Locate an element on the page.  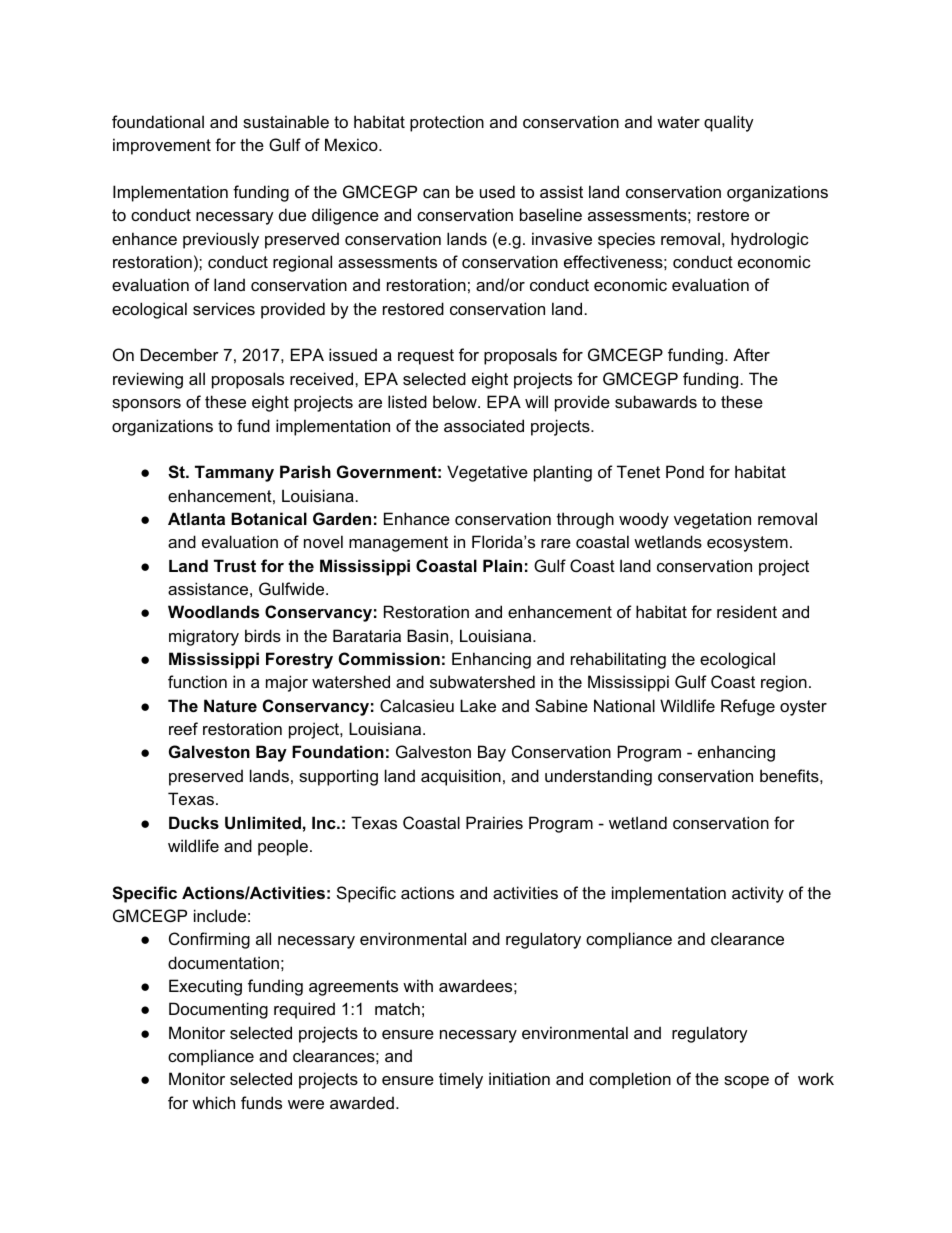
activity is located at coordinates (758, 894).
